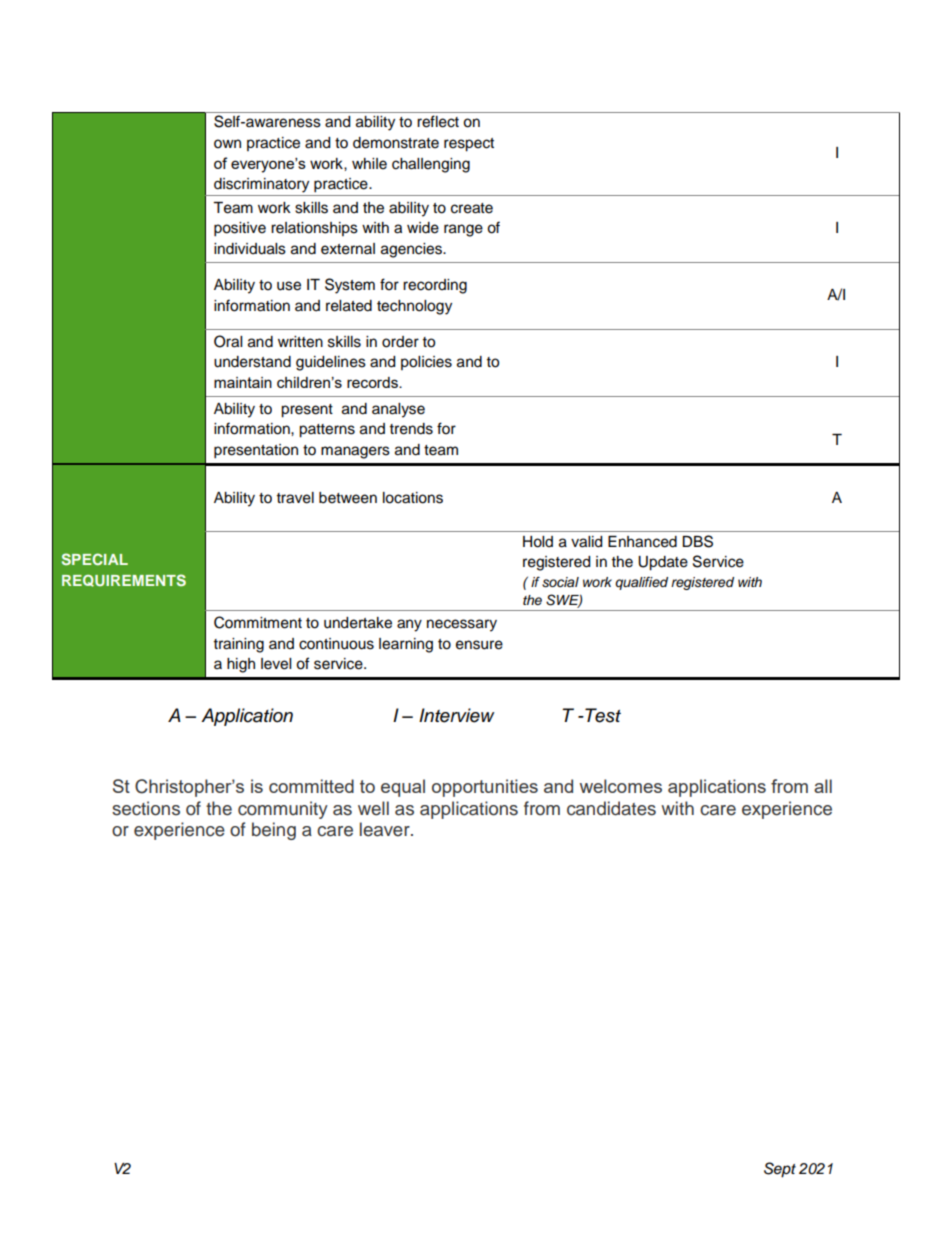  Describe the element at coordinates (611, 808) in the image. I see `candidates` at that location.
